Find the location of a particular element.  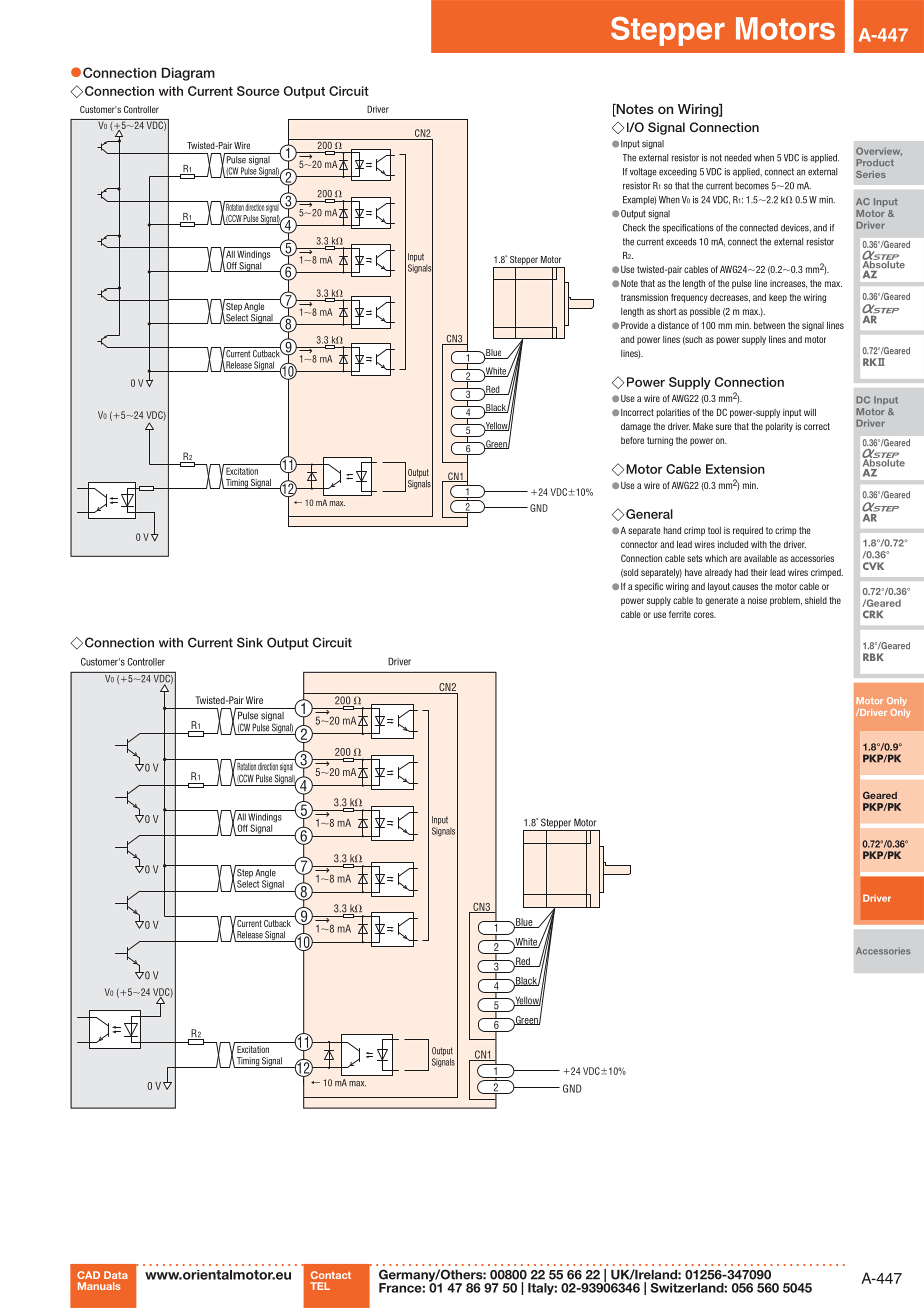

Contact is located at coordinates (331, 1275).
